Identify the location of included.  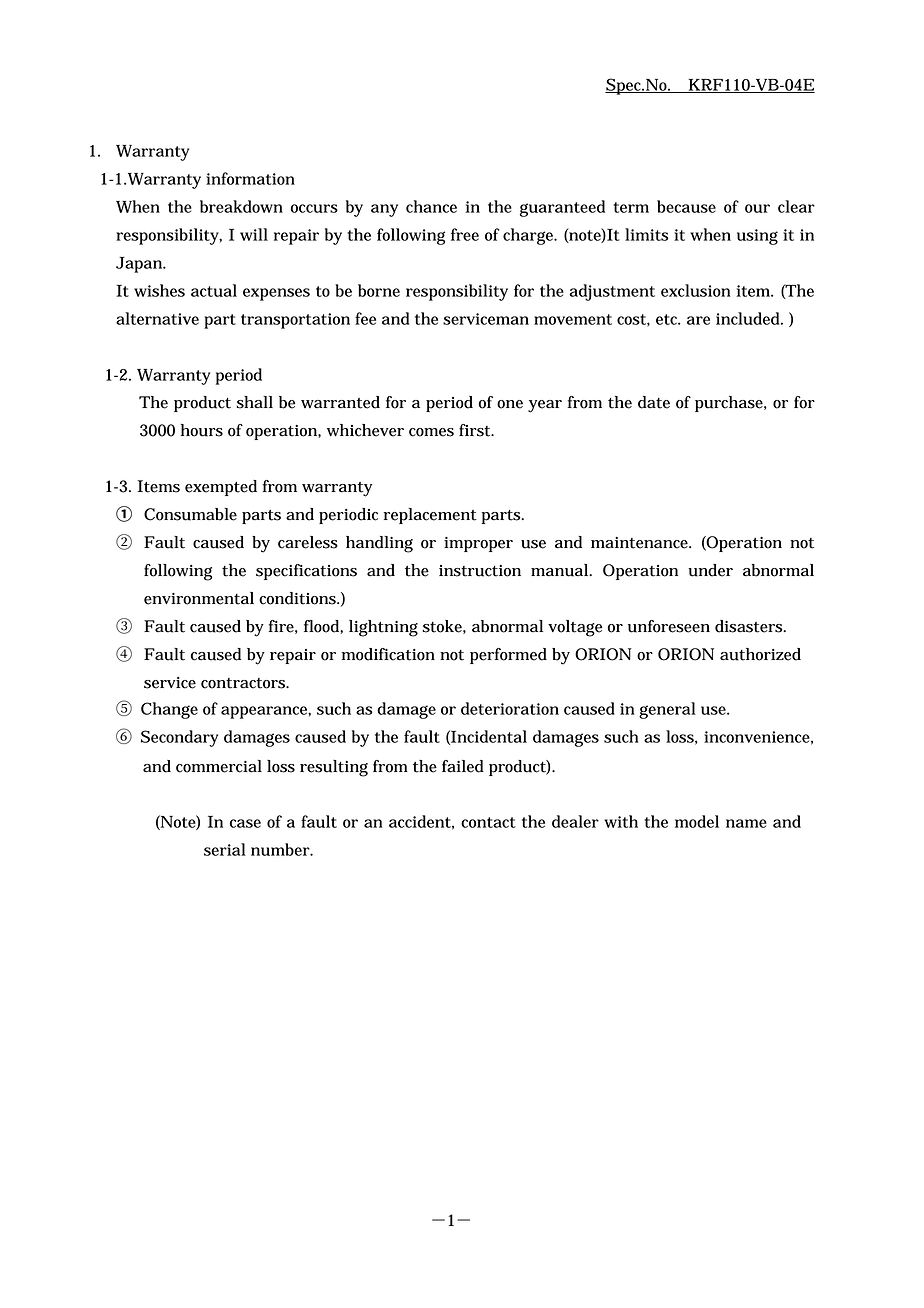
(749, 318).
